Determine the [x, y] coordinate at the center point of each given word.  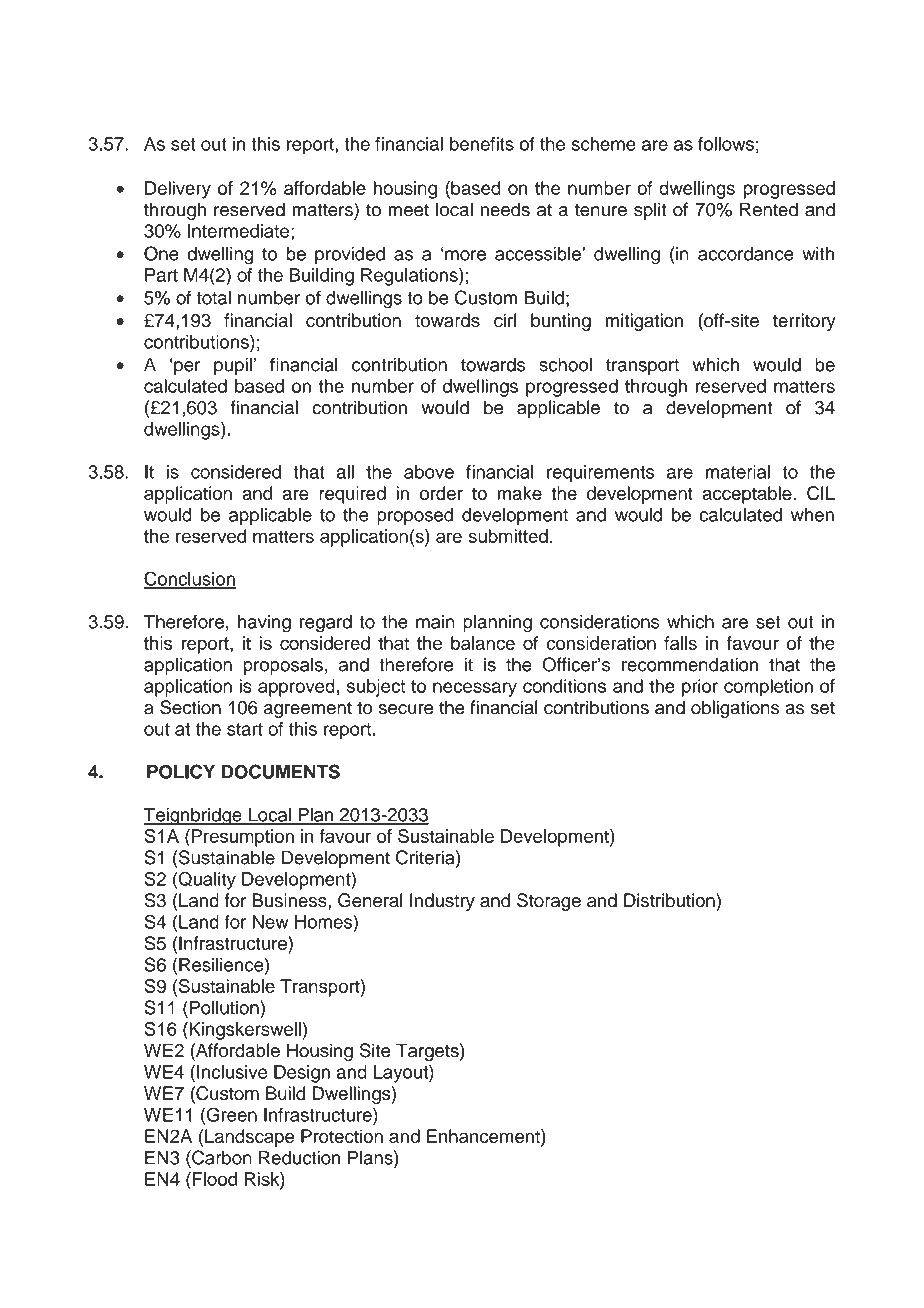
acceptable [748, 495]
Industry [442, 902]
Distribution [670, 900]
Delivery [178, 190]
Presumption [243, 838]
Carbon [221, 1157]
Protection [342, 1136]
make [519, 493]
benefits [482, 144]
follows [726, 144]
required [352, 495]
